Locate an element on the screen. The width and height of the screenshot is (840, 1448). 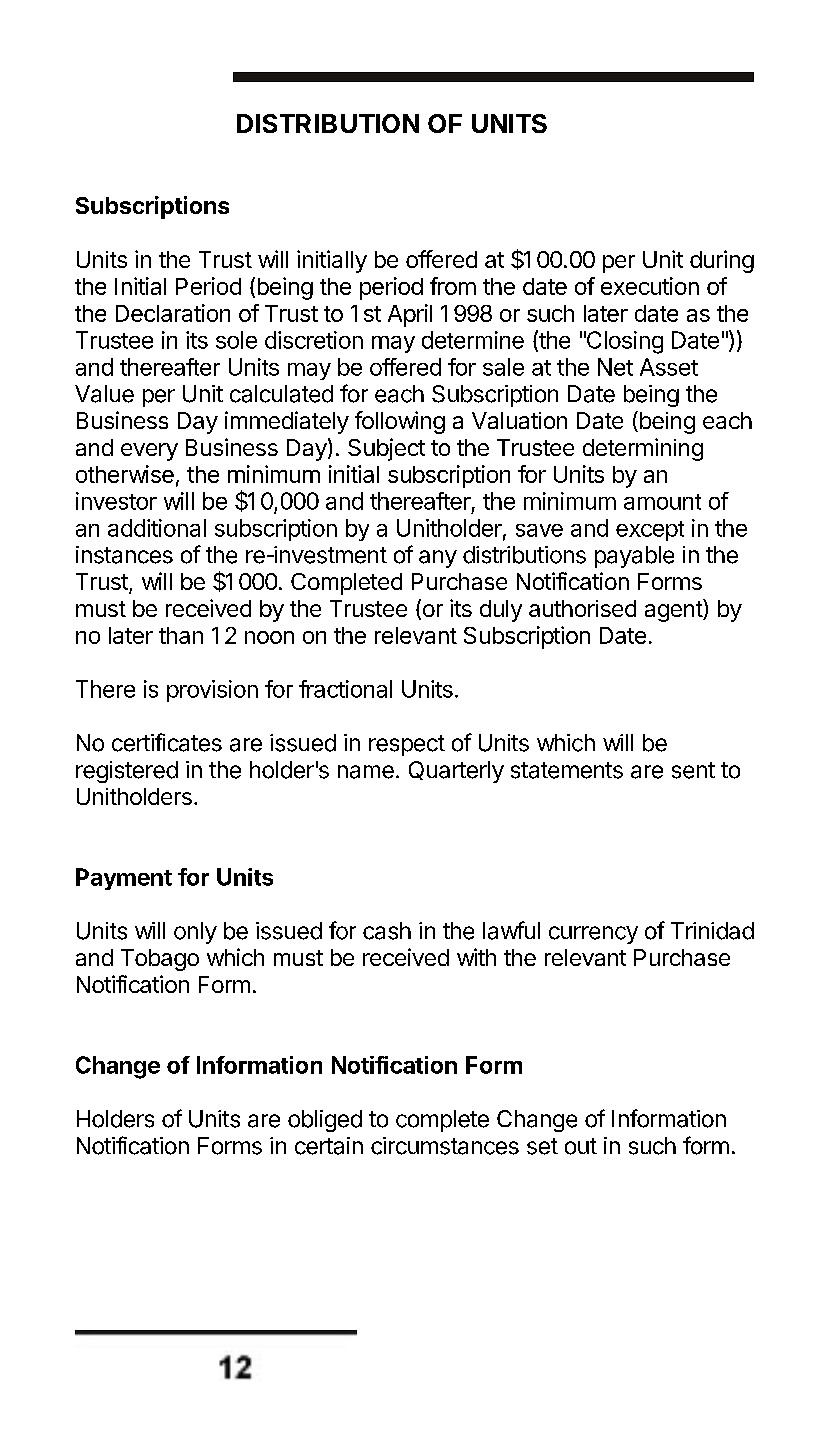
obliged is located at coordinates (325, 1121).
